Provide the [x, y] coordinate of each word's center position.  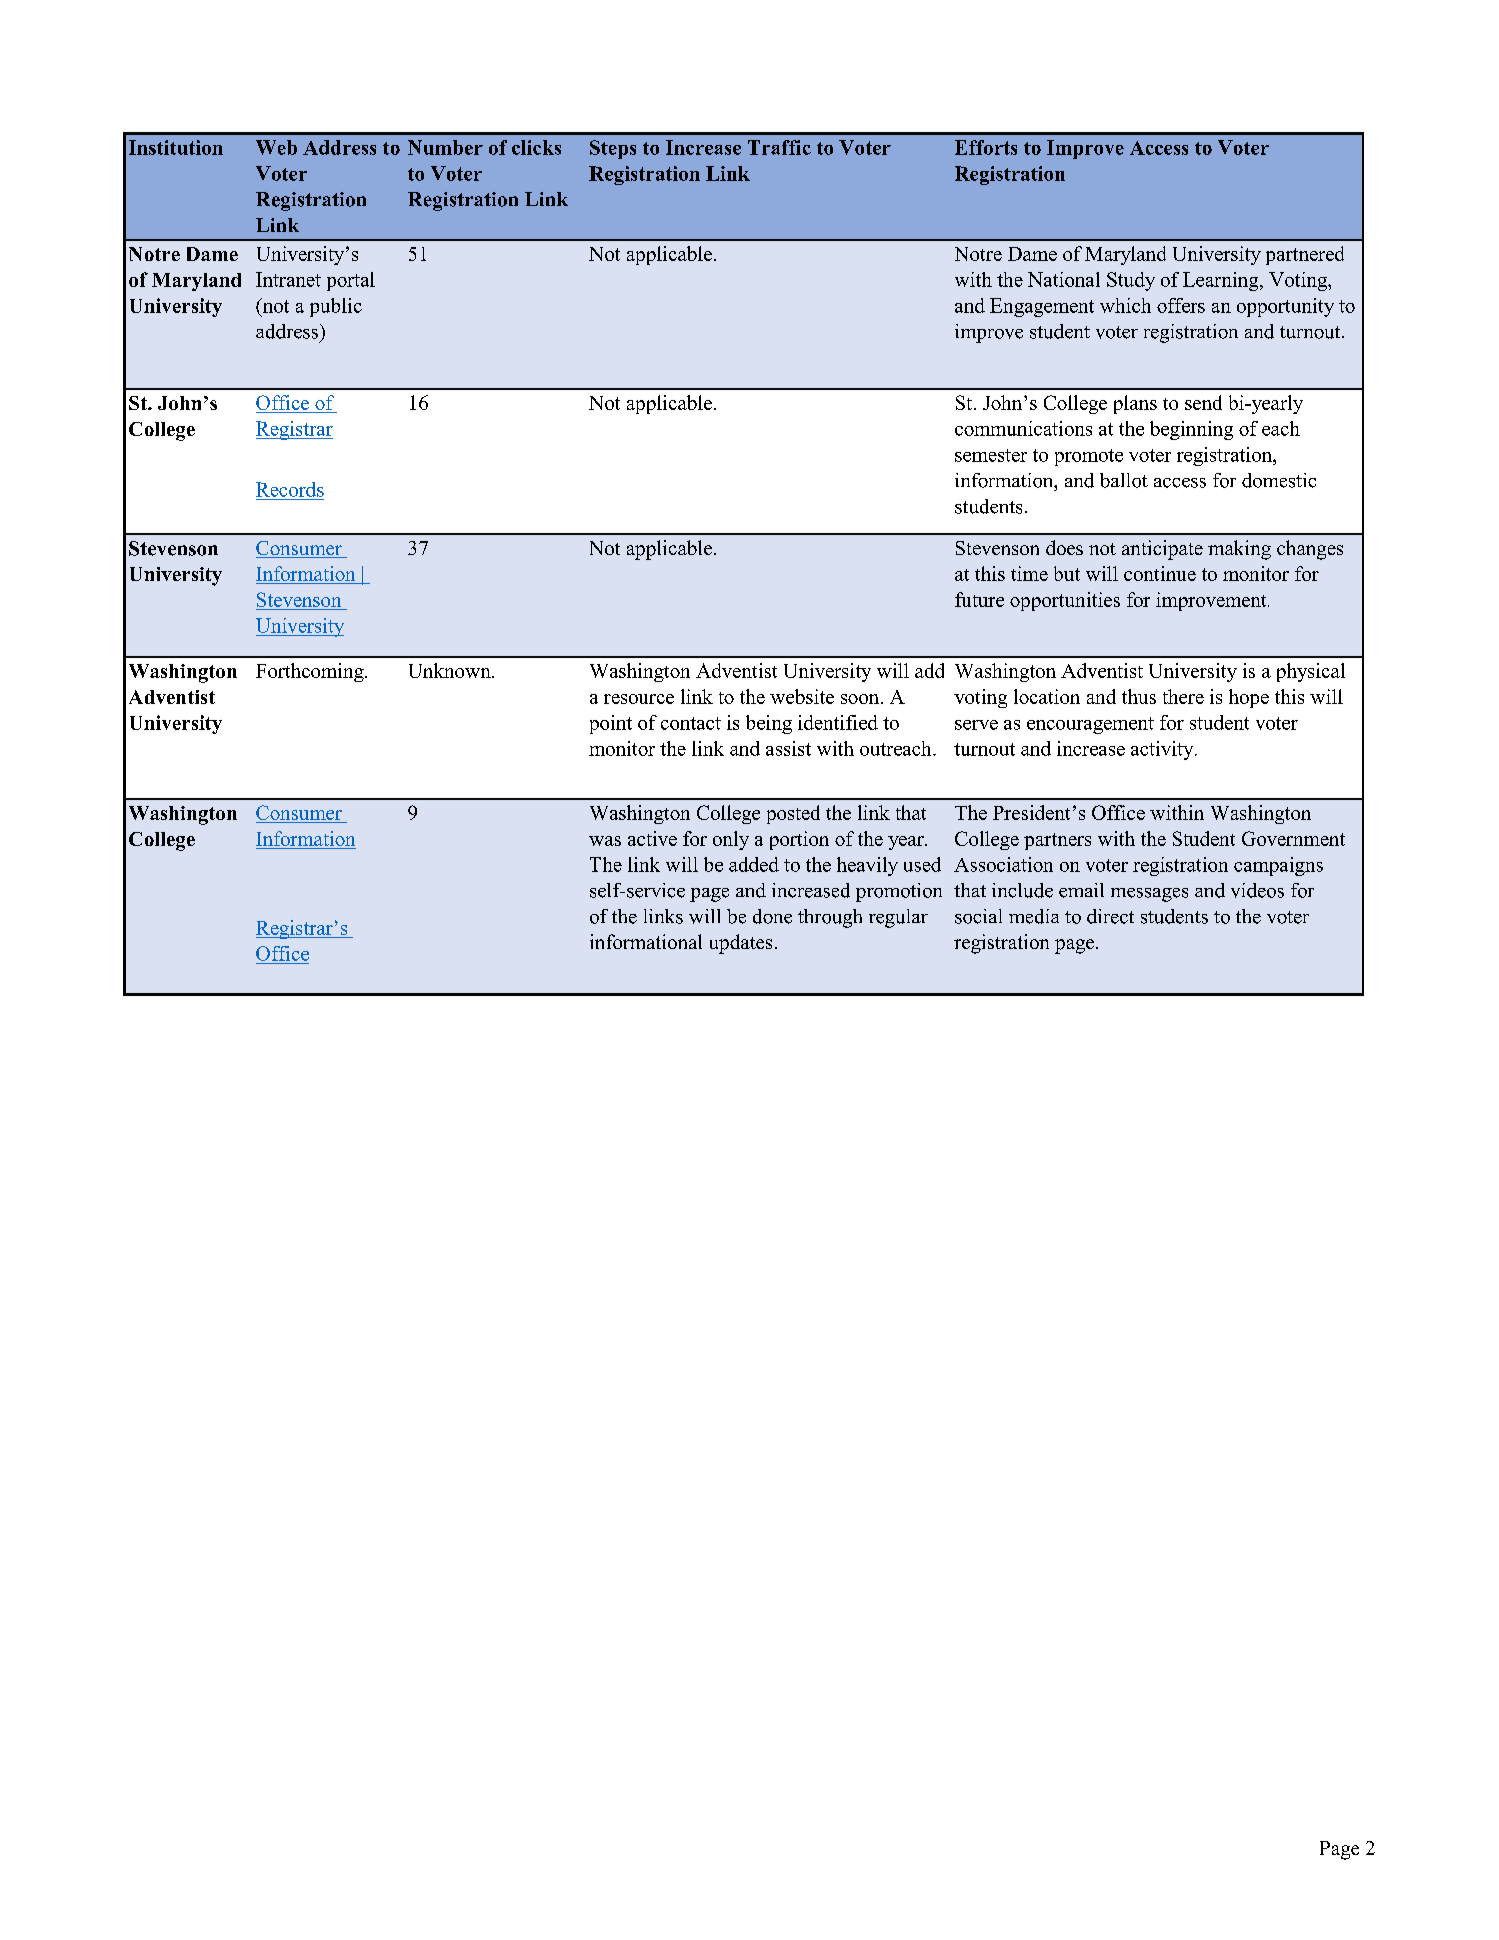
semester [991, 455]
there [1183, 696]
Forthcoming [311, 672]
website [802, 696]
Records [290, 489]
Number [445, 147]
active [652, 838]
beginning [1191, 430]
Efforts [986, 147]
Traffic [779, 147]
